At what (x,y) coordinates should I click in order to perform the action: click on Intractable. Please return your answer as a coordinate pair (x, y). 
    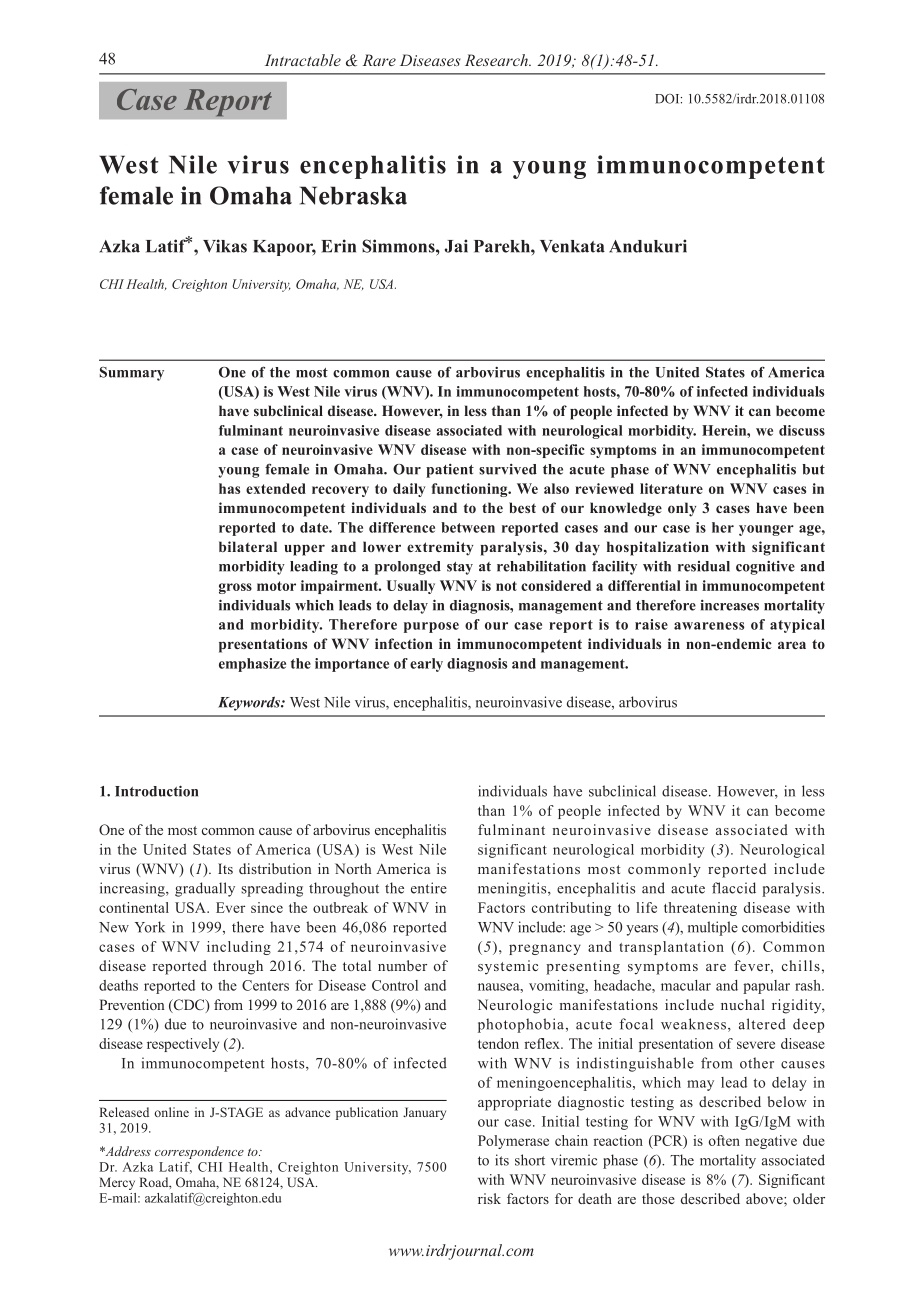
    Looking at the image, I should click on (303, 60).
